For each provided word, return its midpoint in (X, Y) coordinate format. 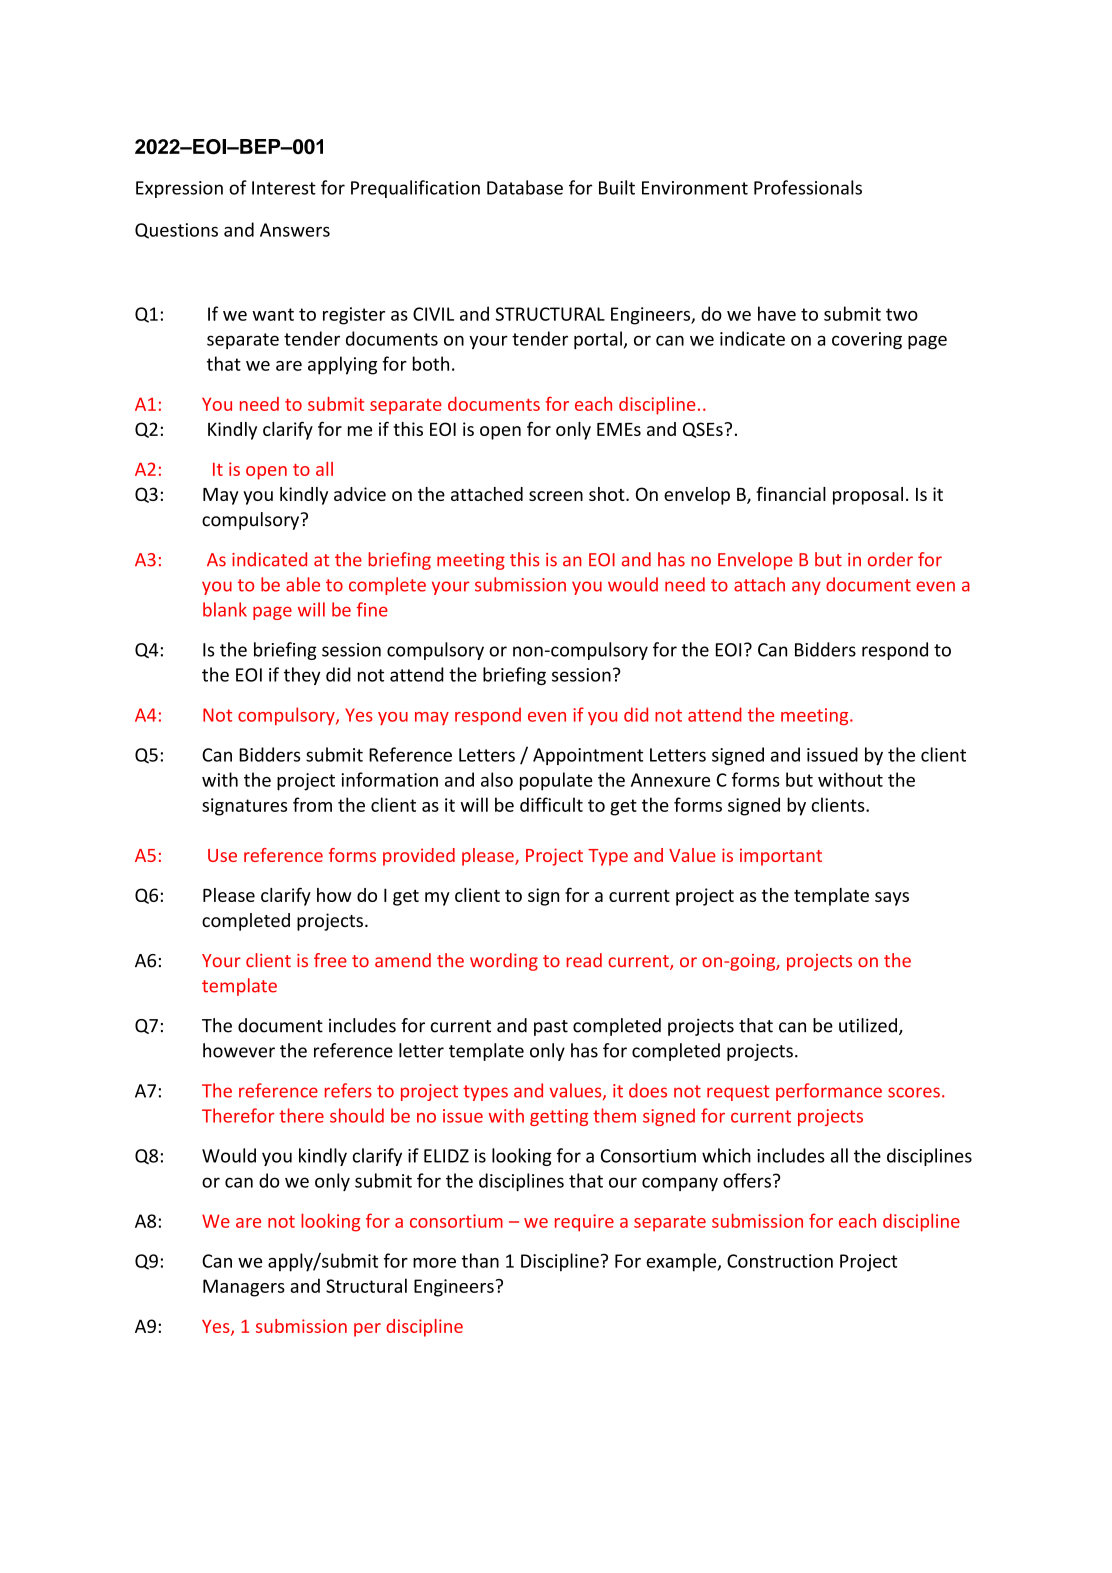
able (303, 584)
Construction (780, 1261)
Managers (244, 1288)
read (584, 960)
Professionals (808, 187)
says (892, 899)
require (584, 1223)
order (890, 559)
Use (222, 855)
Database (525, 187)
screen (556, 496)
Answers (295, 230)
